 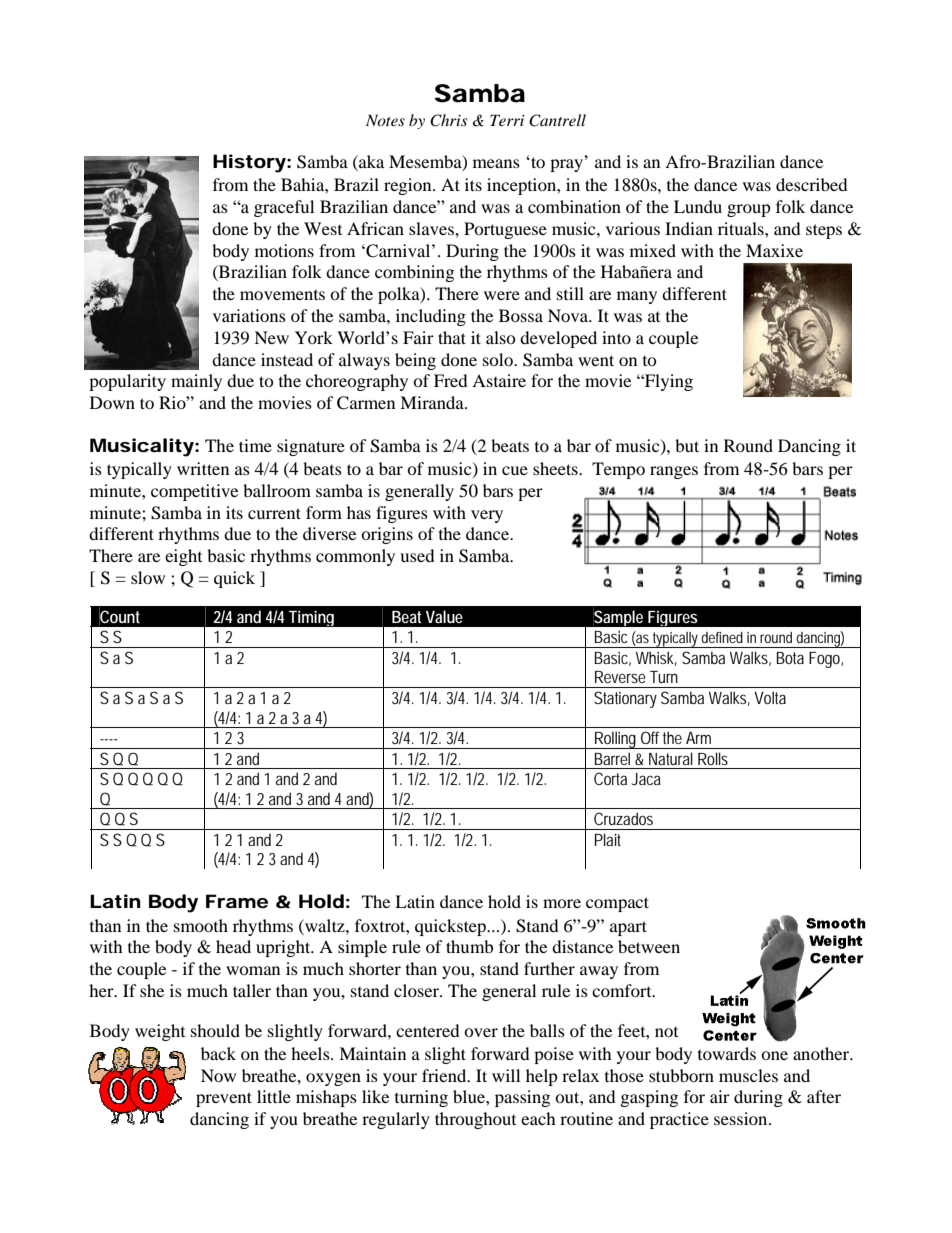 I want to click on Flying, so click(x=668, y=382).
